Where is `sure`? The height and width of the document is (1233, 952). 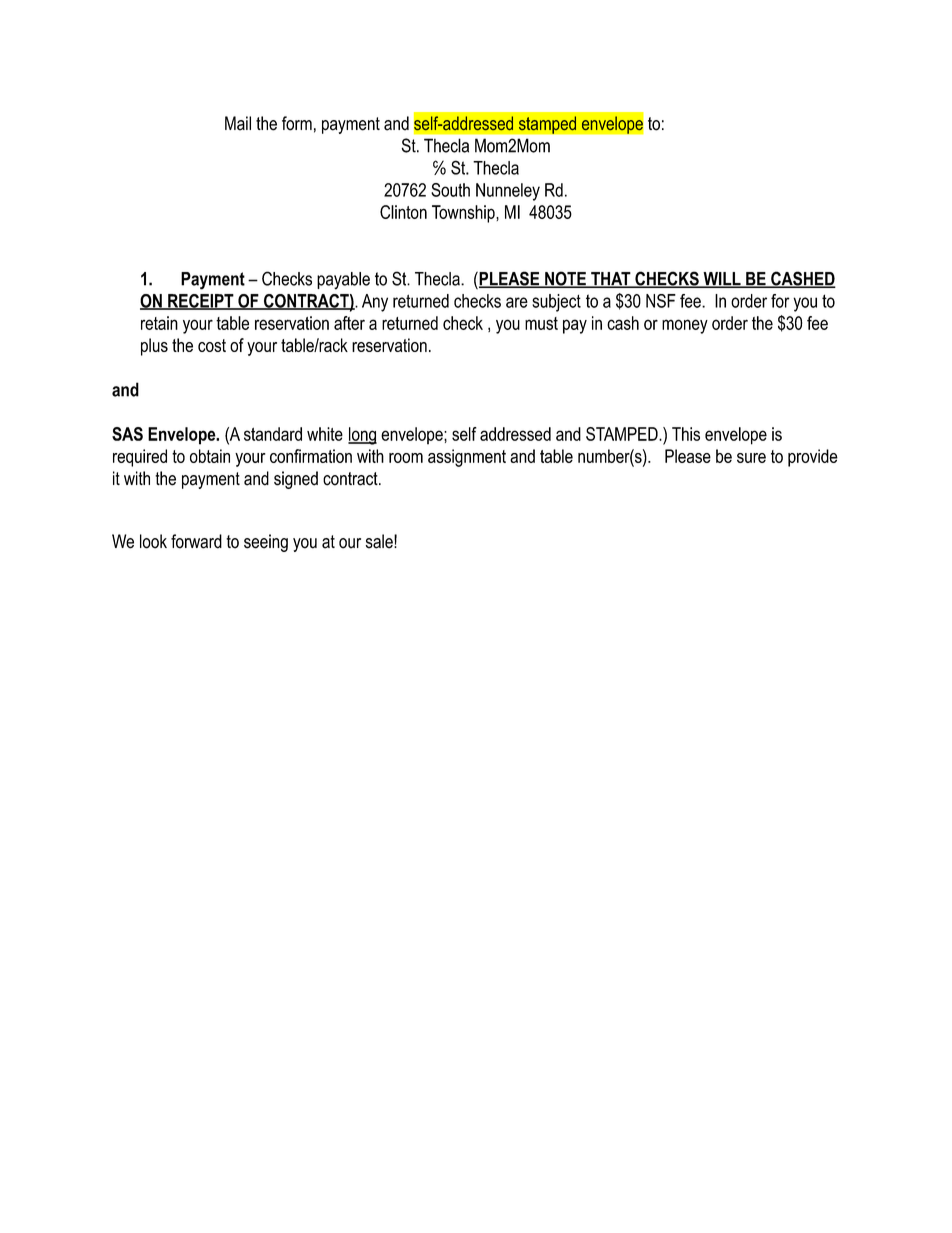 sure is located at coordinates (751, 458).
